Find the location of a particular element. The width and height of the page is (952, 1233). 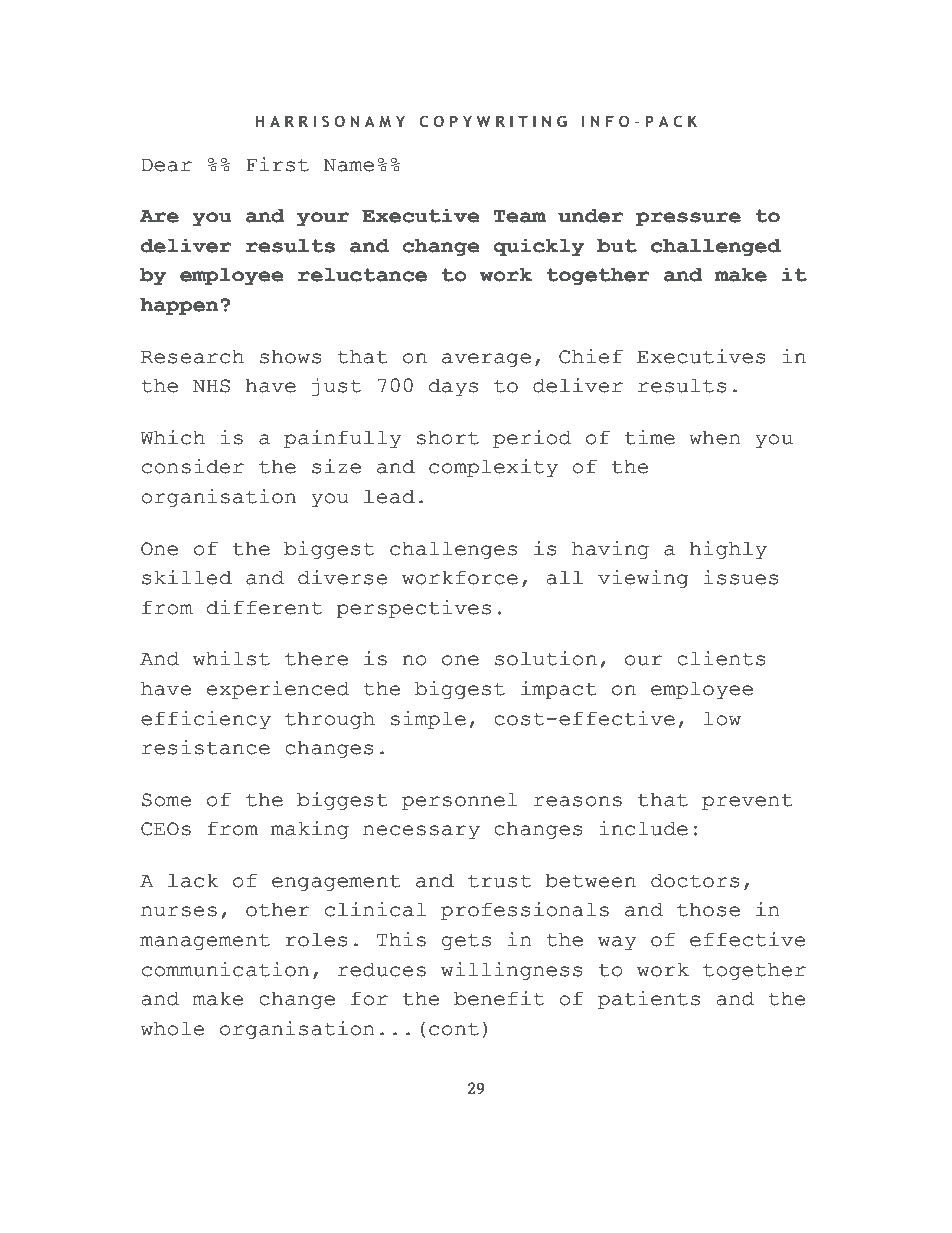

different is located at coordinates (264, 607).
